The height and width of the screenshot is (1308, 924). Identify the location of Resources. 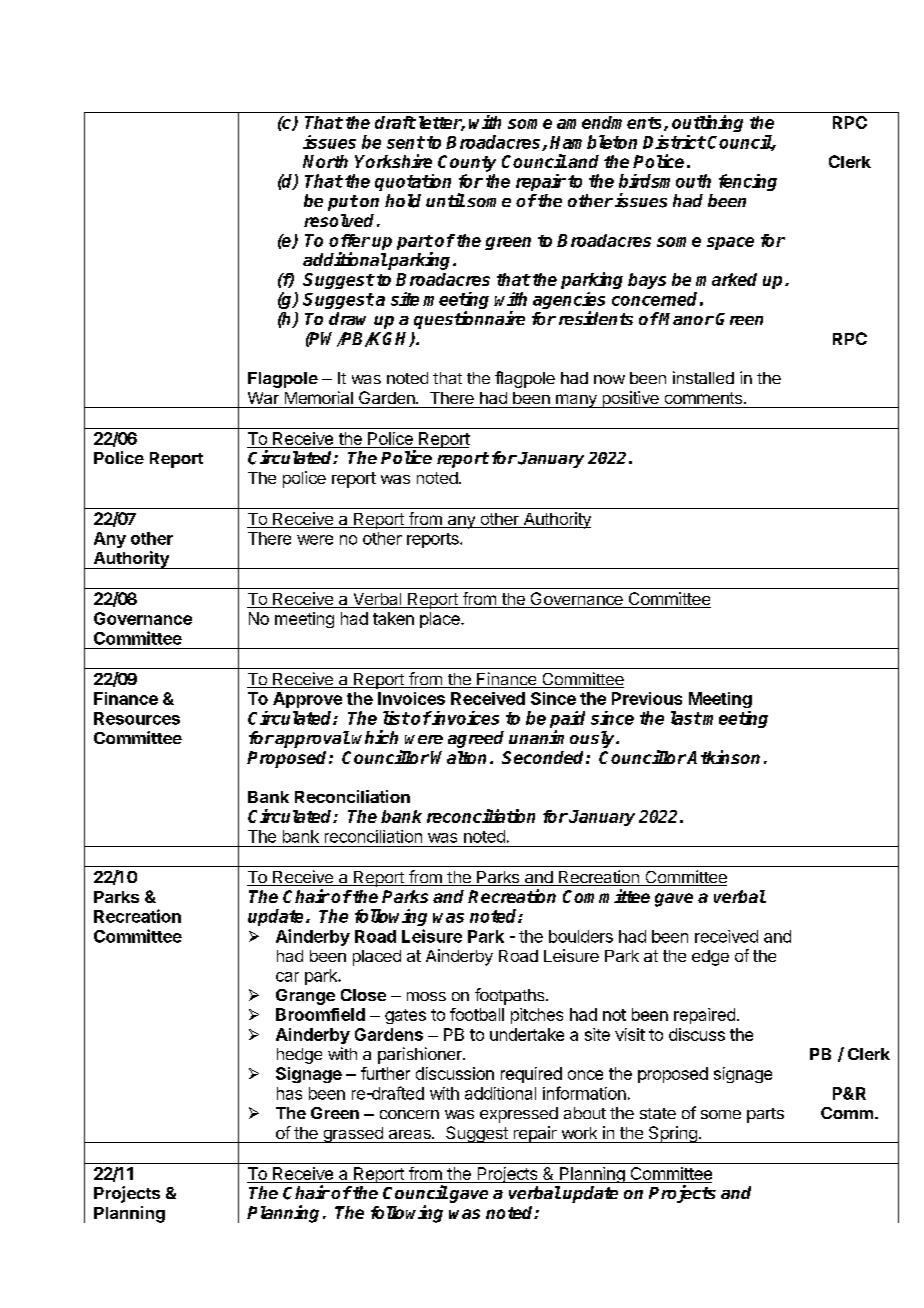
(137, 718).
